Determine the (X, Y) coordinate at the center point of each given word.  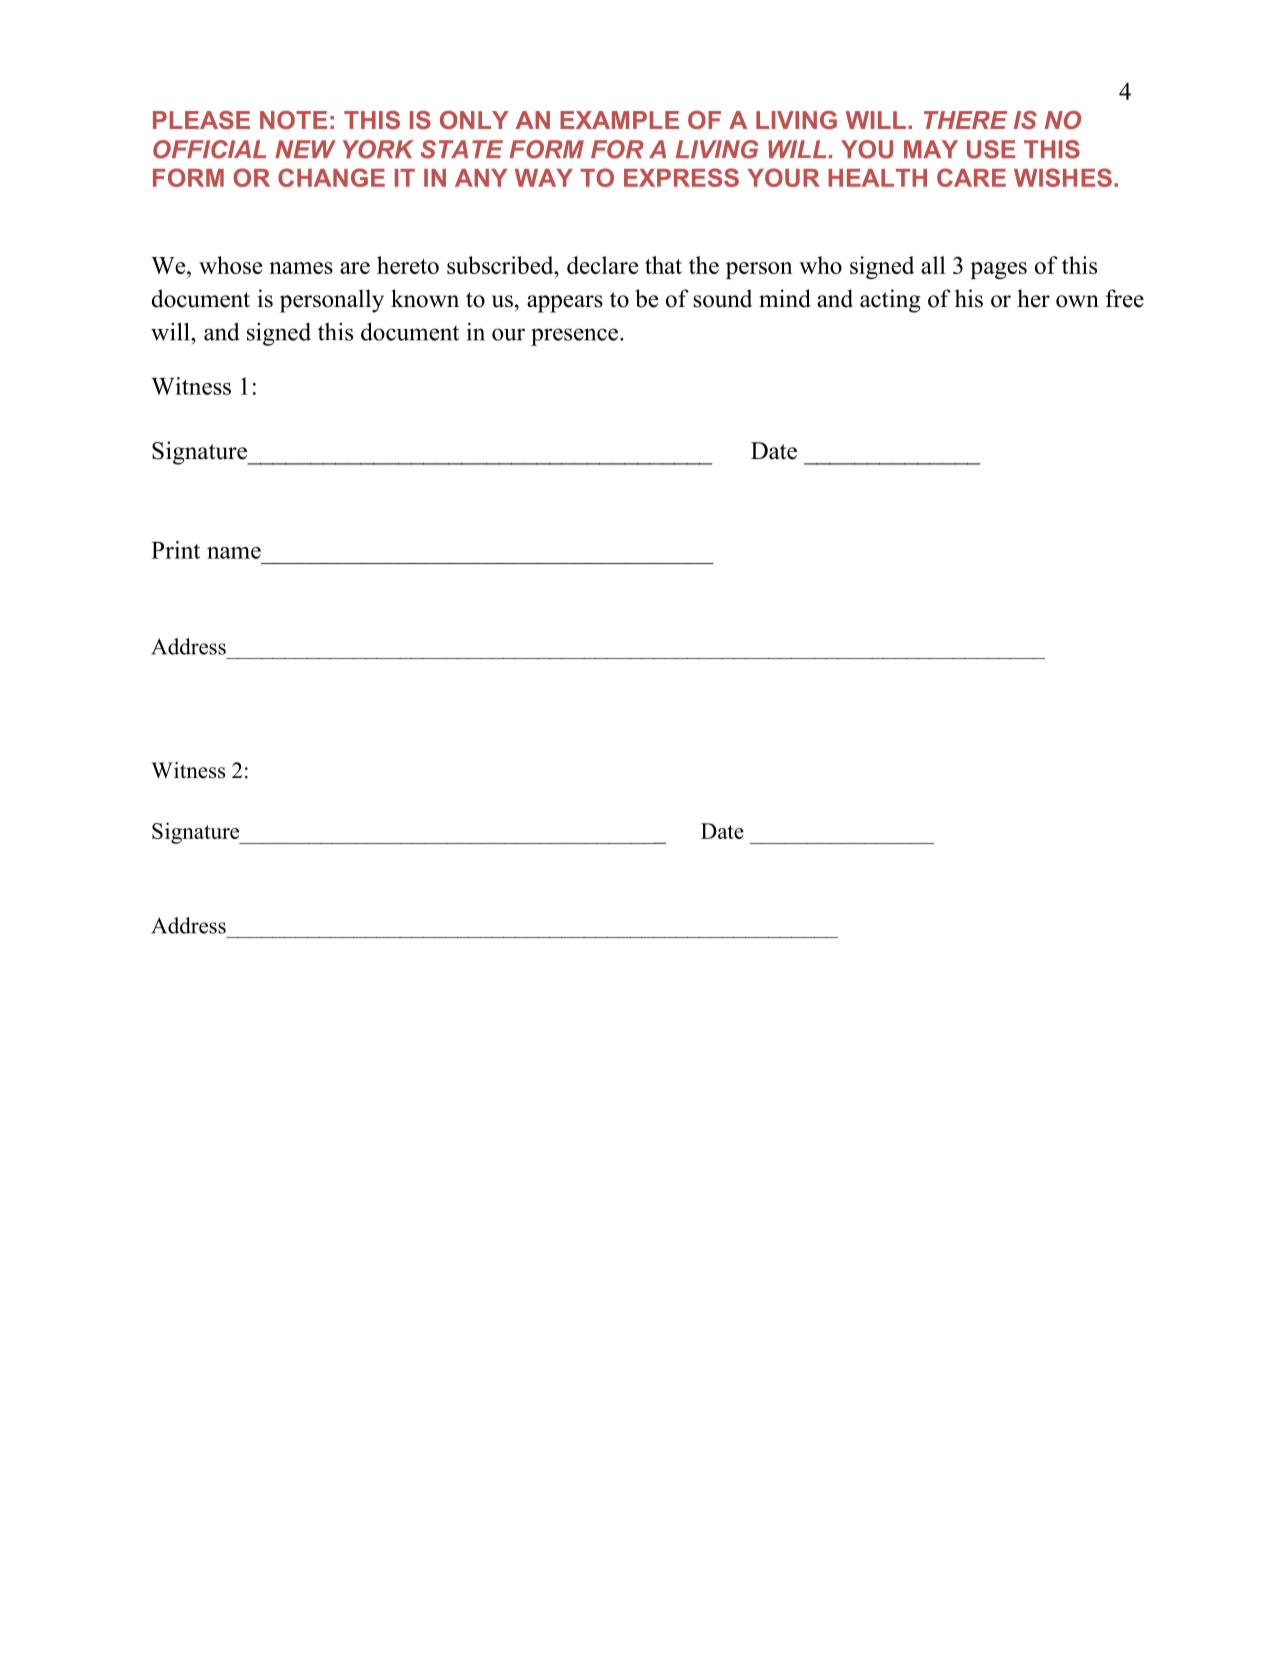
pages (998, 270)
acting (890, 301)
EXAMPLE (619, 120)
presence (576, 337)
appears (565, 304)
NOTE (293, 120)
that (663, 265)
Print (175, 550)
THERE (965, 120)
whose (230, 265)
